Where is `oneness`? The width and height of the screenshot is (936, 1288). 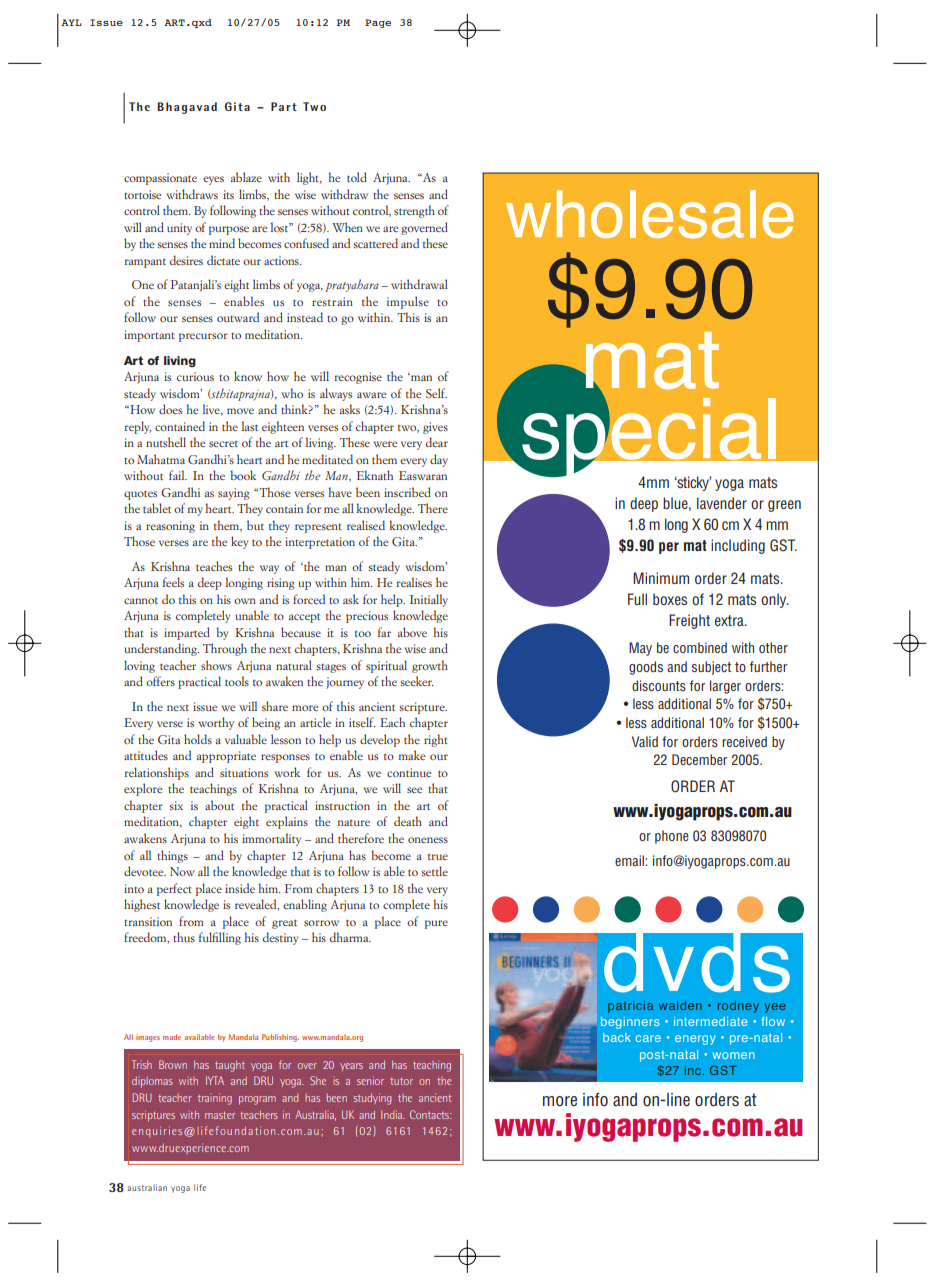
oneness is located at coordinates (428, 840).
